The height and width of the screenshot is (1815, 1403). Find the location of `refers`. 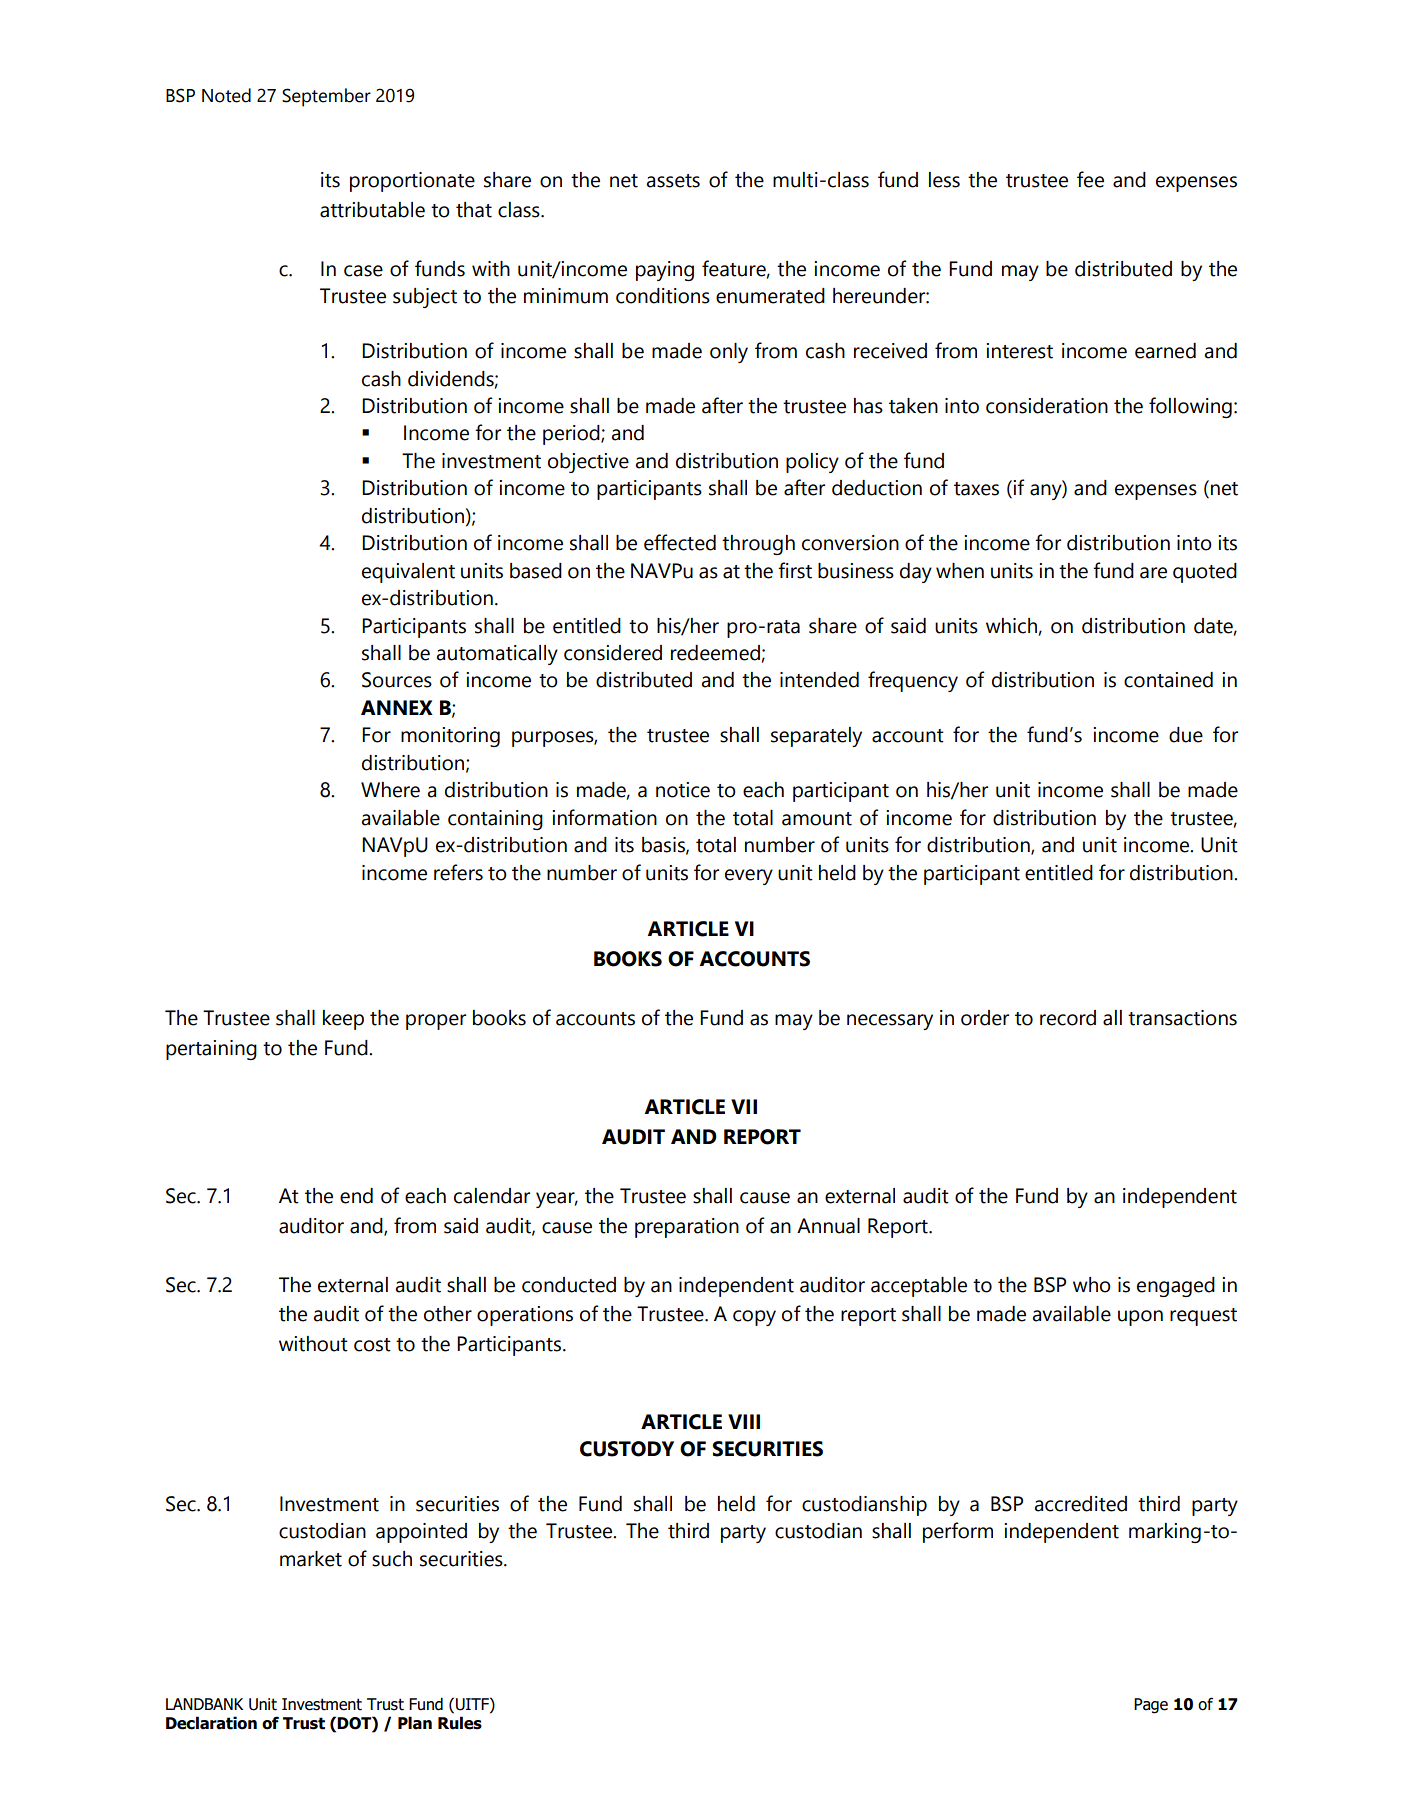

refers is located at coordinates (458, 872).
